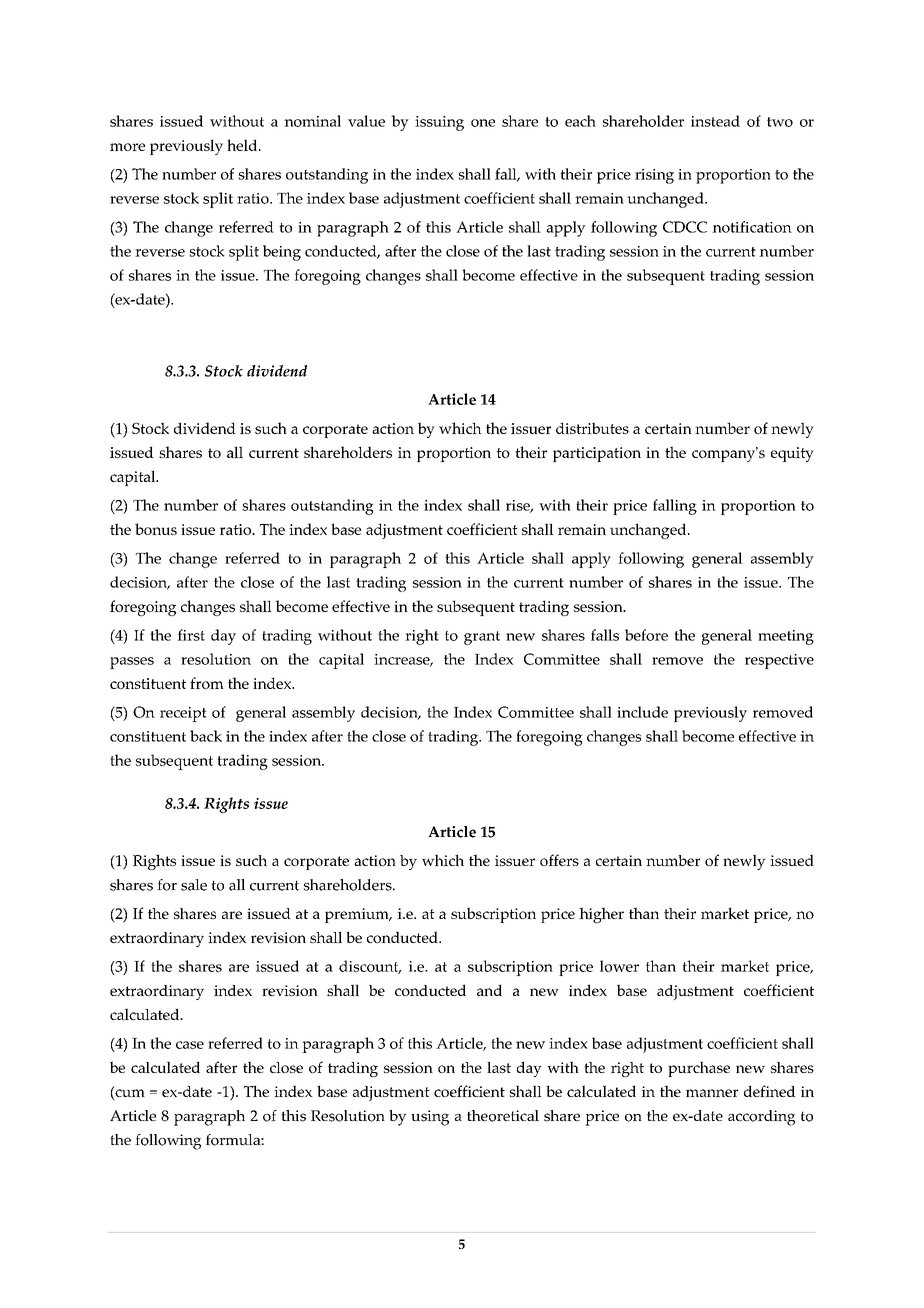  I want to click on equity, so click(792, 454).
